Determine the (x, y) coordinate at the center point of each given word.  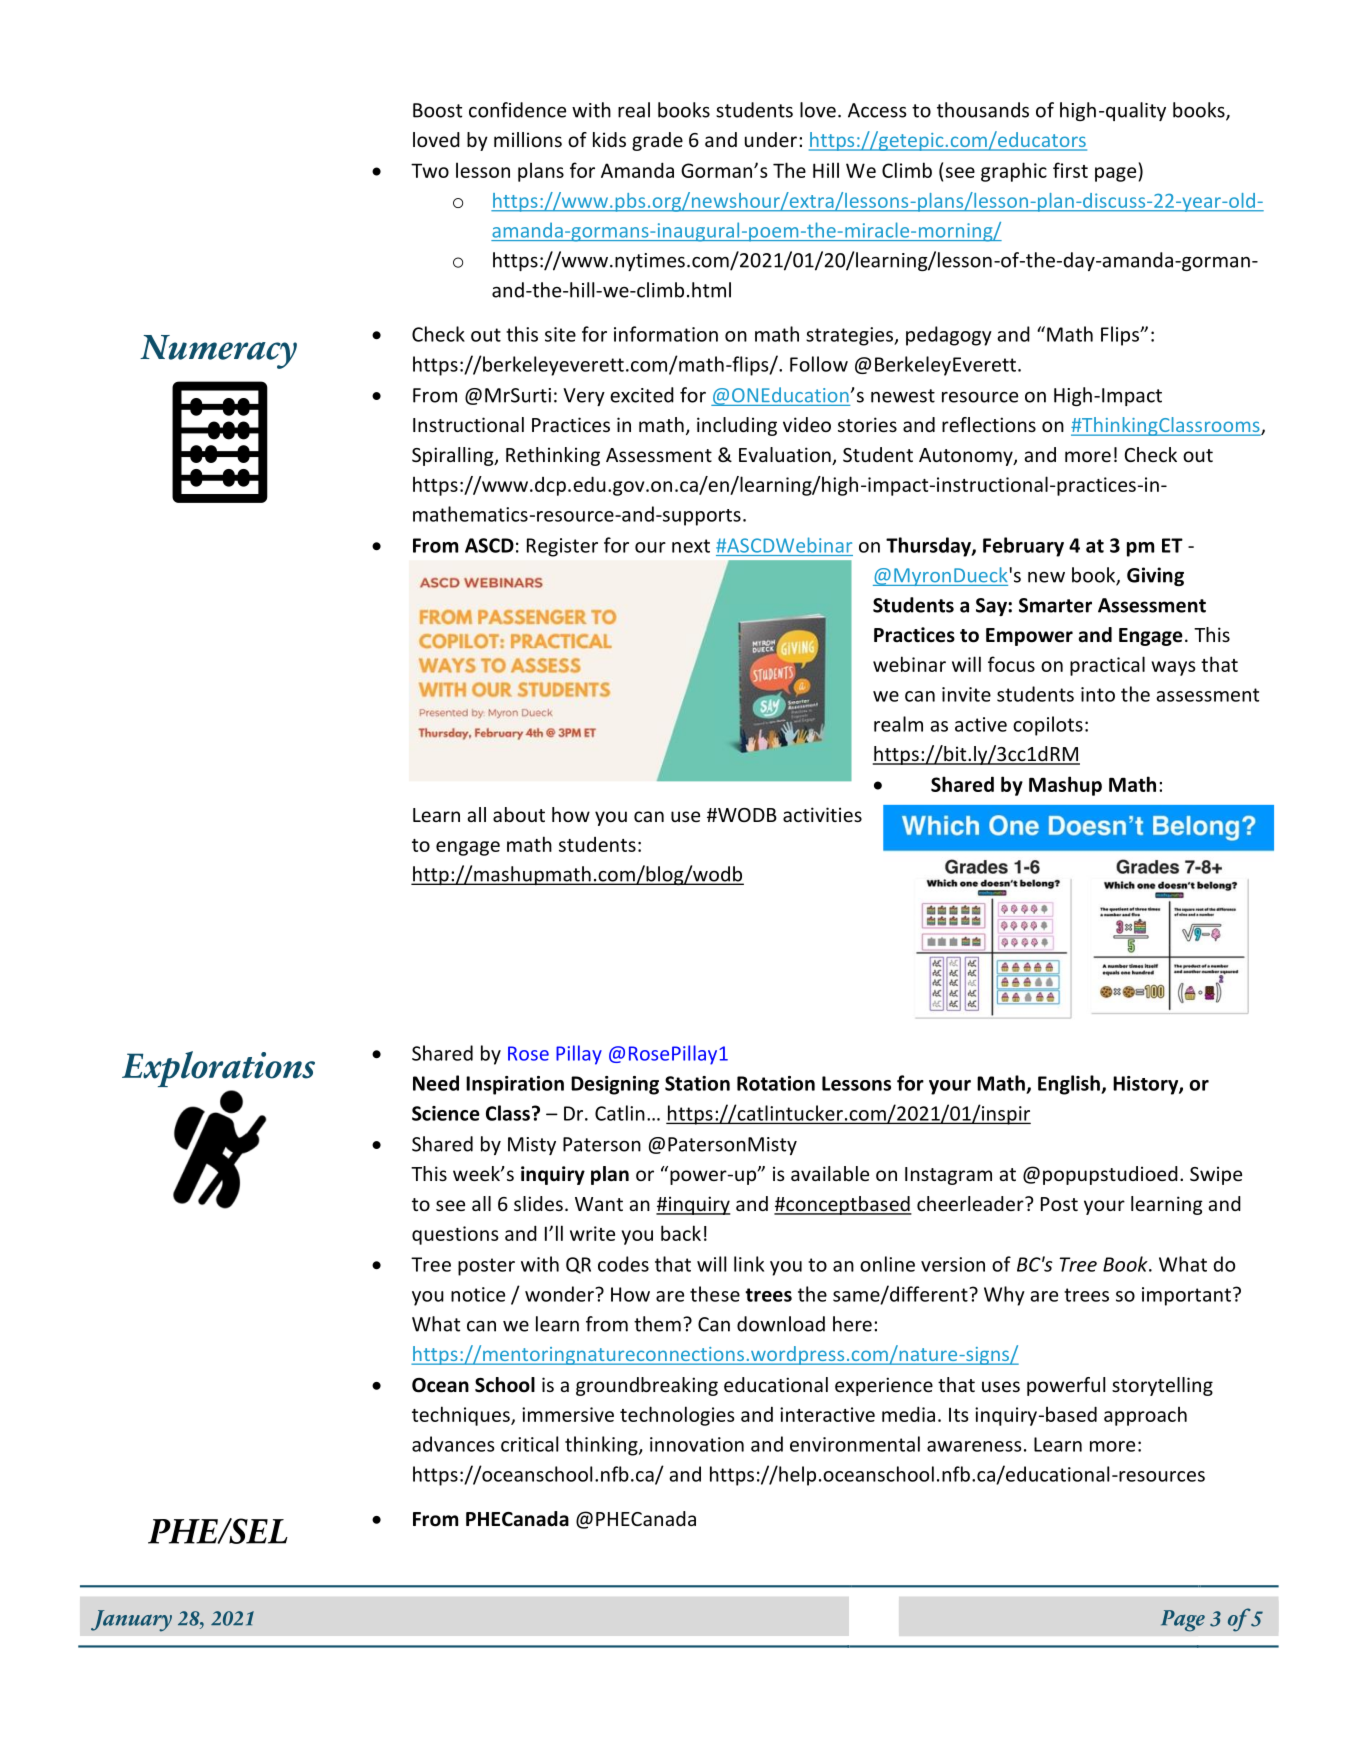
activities (822, 814)
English (1070, 1085)
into (1098, 694)
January (131, 1621)
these (715, 1294)
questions (455, 1235)
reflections (989, 424)
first (1070, 170)
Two (430, 170)
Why (1004, 1296)
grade (657, 141)
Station (697, 1083)
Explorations (218, 1069)
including (737, 426)
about (519, 814)
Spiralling (454, 456)
